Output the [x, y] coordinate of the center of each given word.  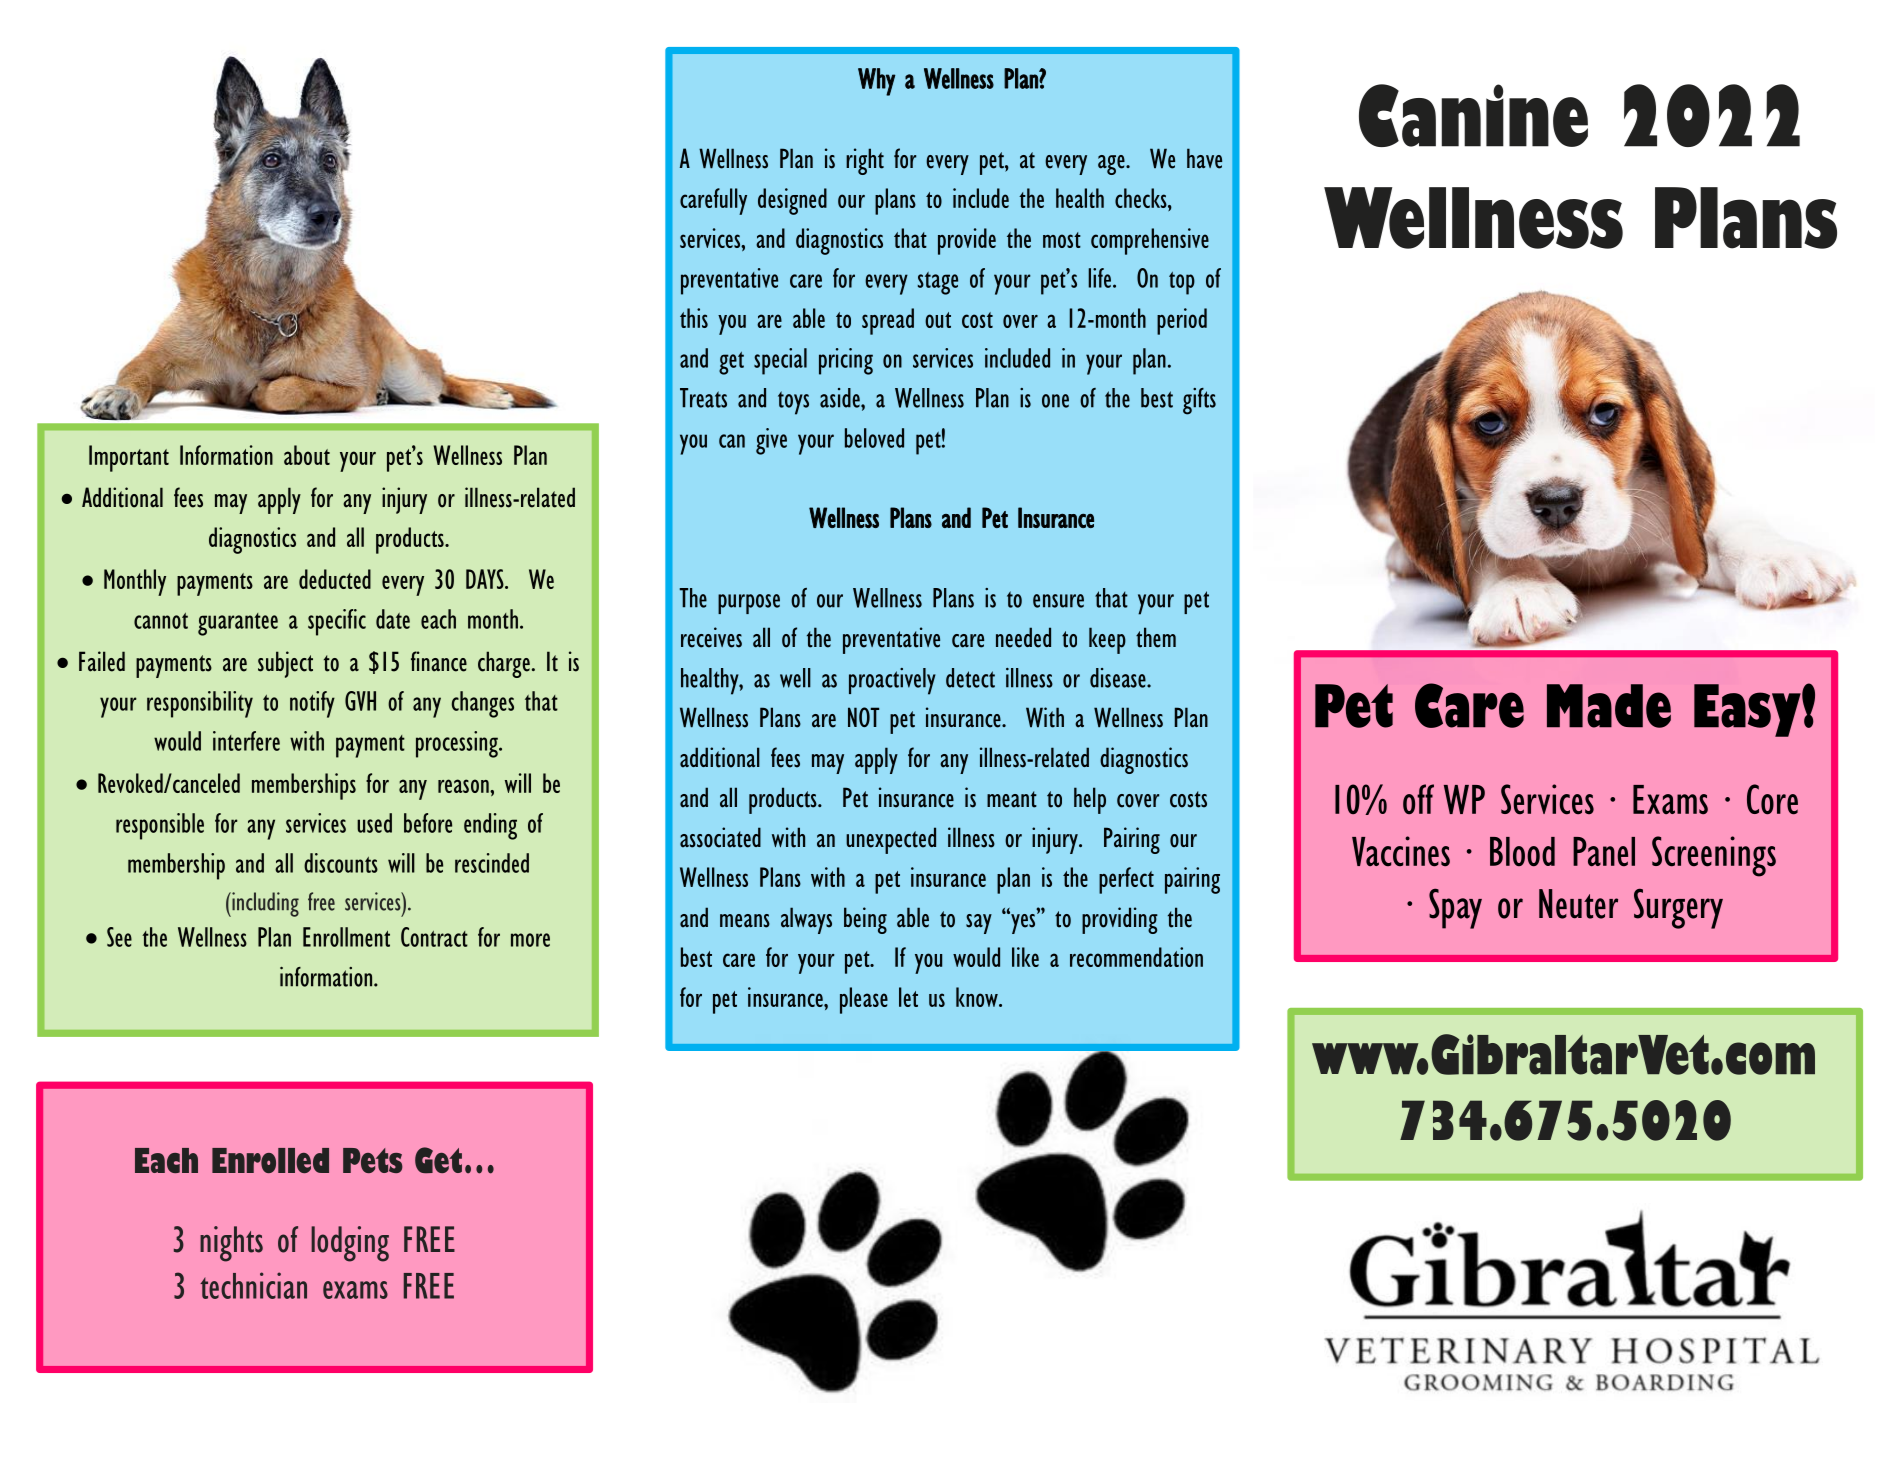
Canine [1473, 115]
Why [876, 82]
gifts [1199, 401]
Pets [373, 1160]
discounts [341, 863]
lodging [350, 1244]
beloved [874, 438]
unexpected [891, 840]
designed [792, 201]
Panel [1604, 852]
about [307, 455]
